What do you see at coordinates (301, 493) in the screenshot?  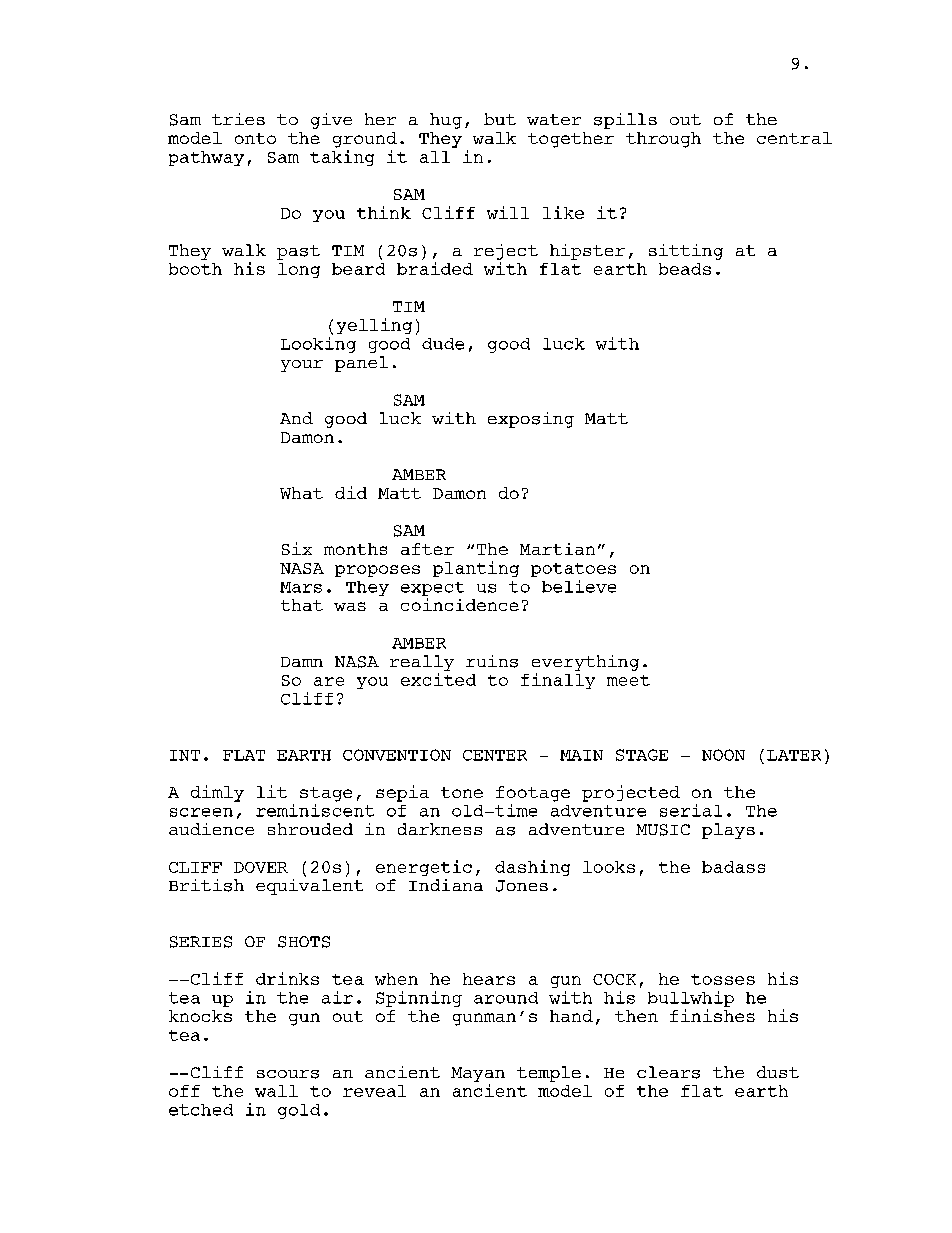 I see `What` at bounding box center [301, 493].
